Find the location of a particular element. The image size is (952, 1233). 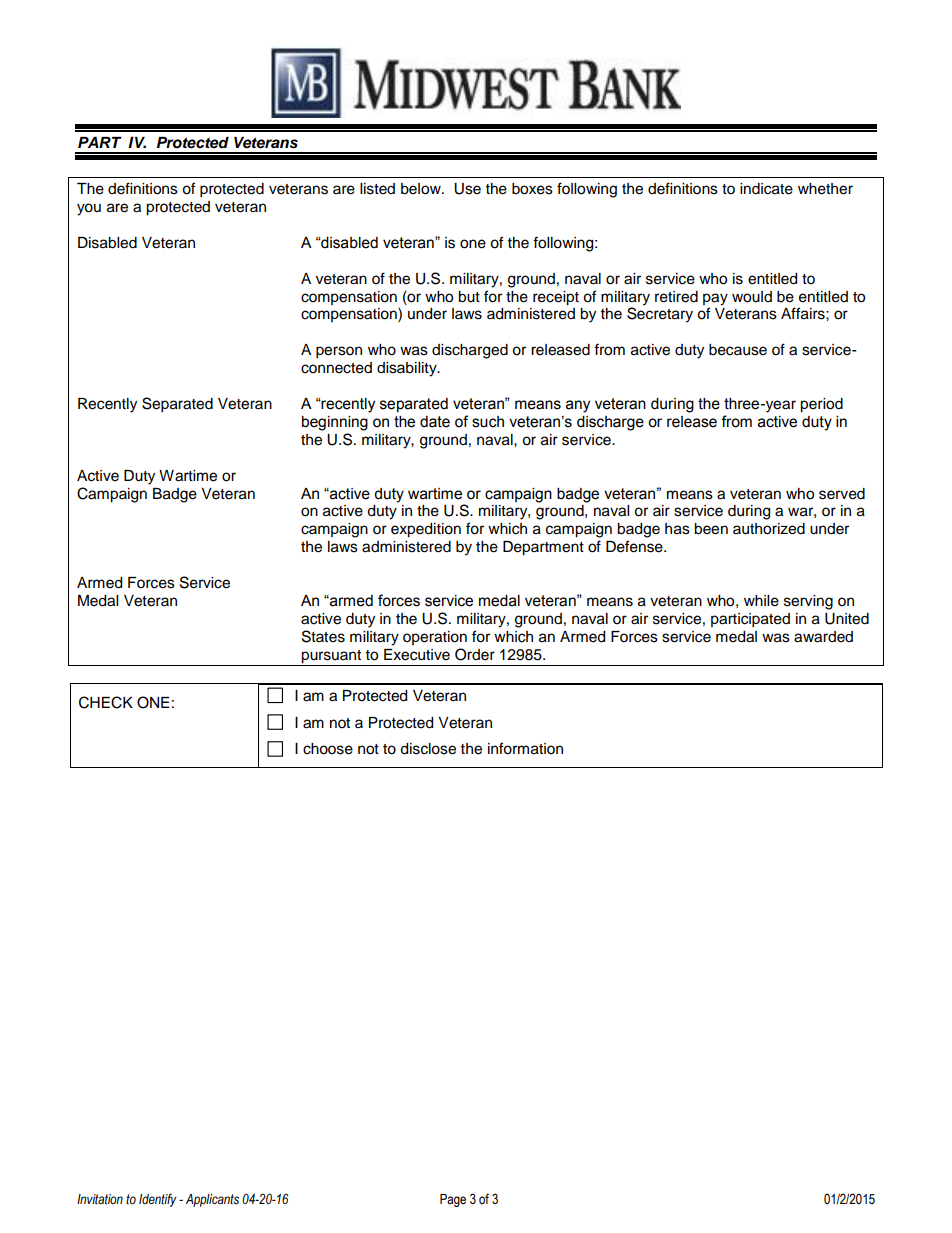

indicate is located at coordinates (766, 189).
